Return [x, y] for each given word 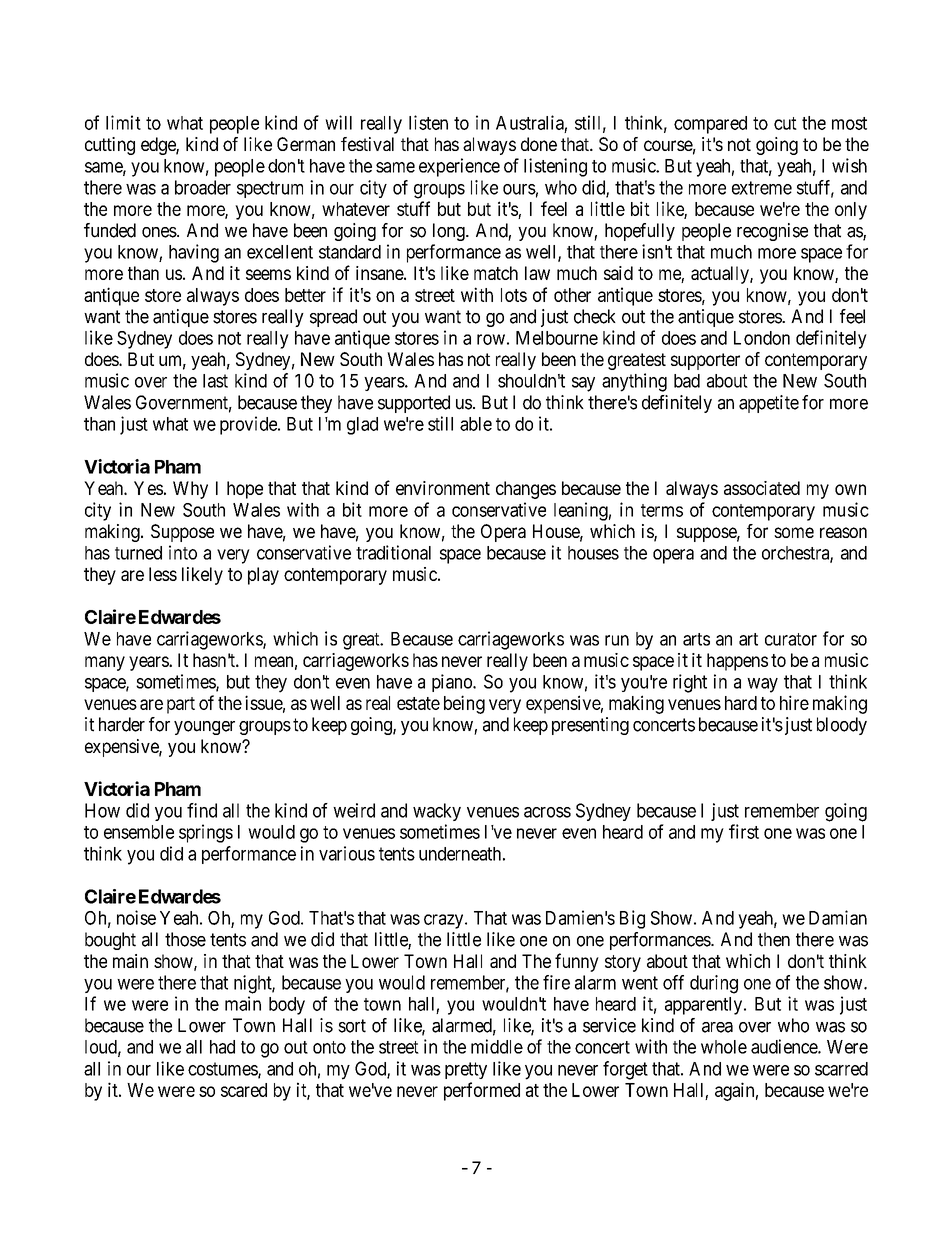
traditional [393, 552]
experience [459, 167]
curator [791, 639]
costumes [223, 1070]
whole [724, 1047]
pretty [466, 1070]
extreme [762, 188]
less [163, 574]
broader [203, 187]
